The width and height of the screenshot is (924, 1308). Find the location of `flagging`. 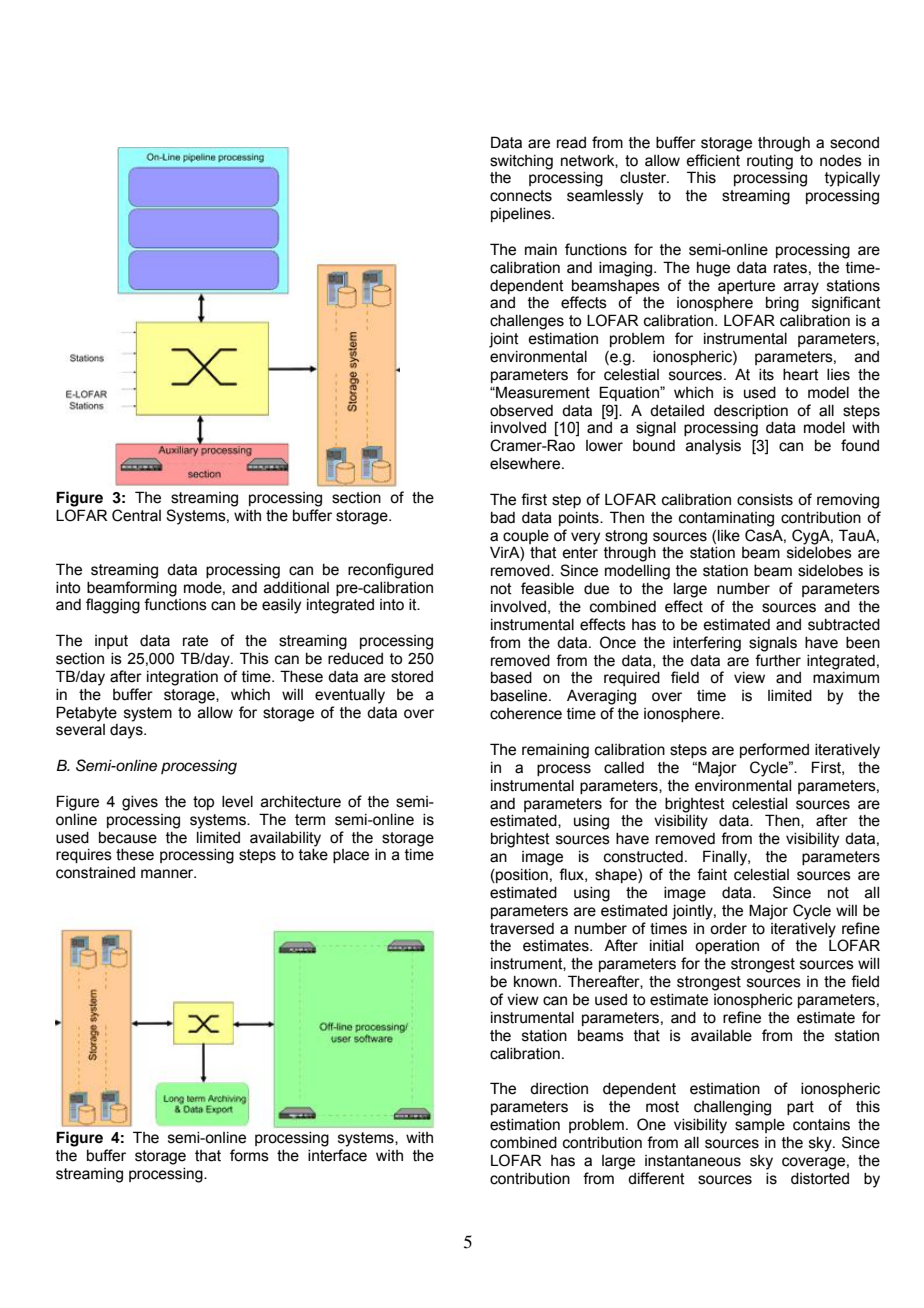

flagging is located at coordinates (113, 606).
